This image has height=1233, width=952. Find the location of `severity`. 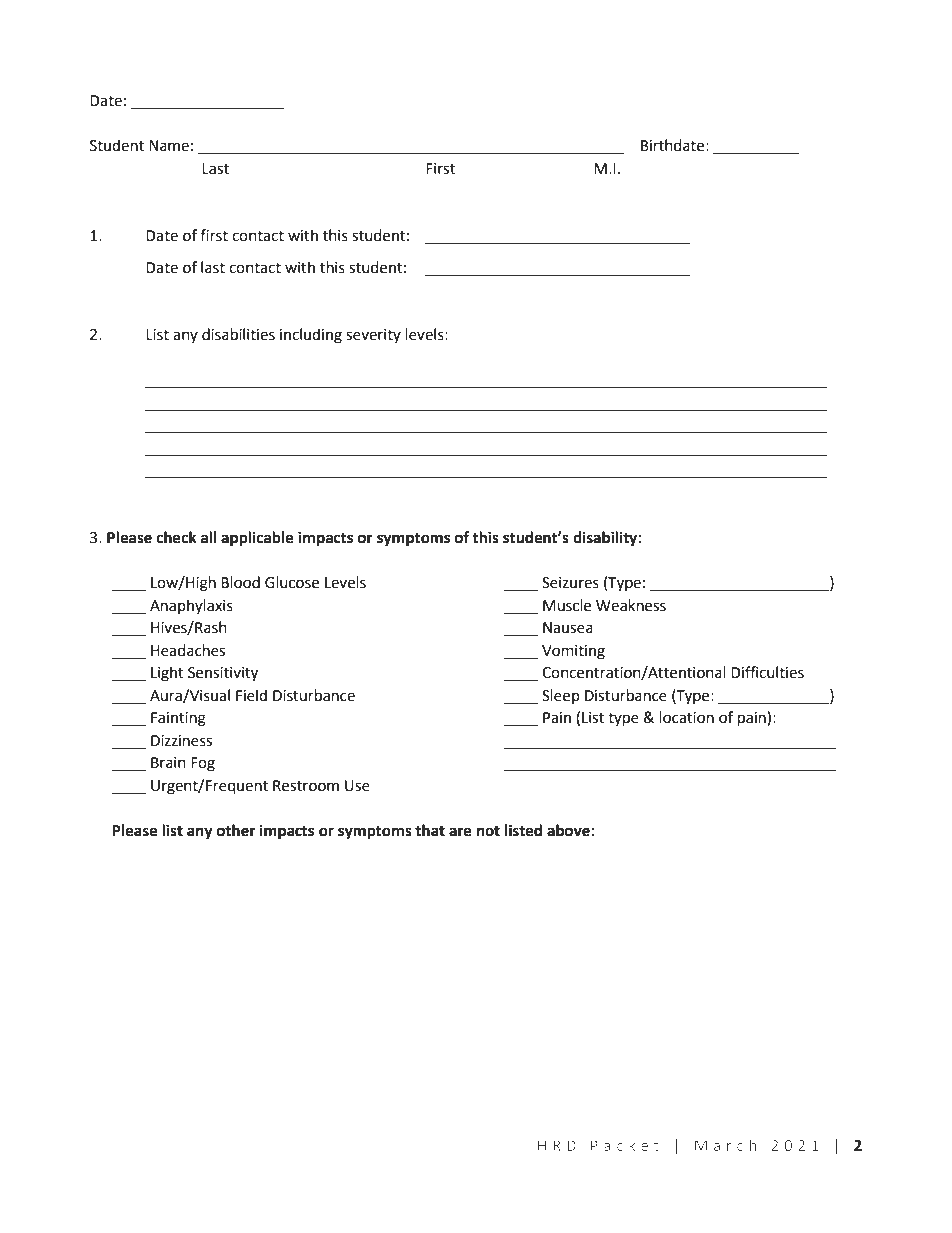

severity is located at coordinates (373, 336).
